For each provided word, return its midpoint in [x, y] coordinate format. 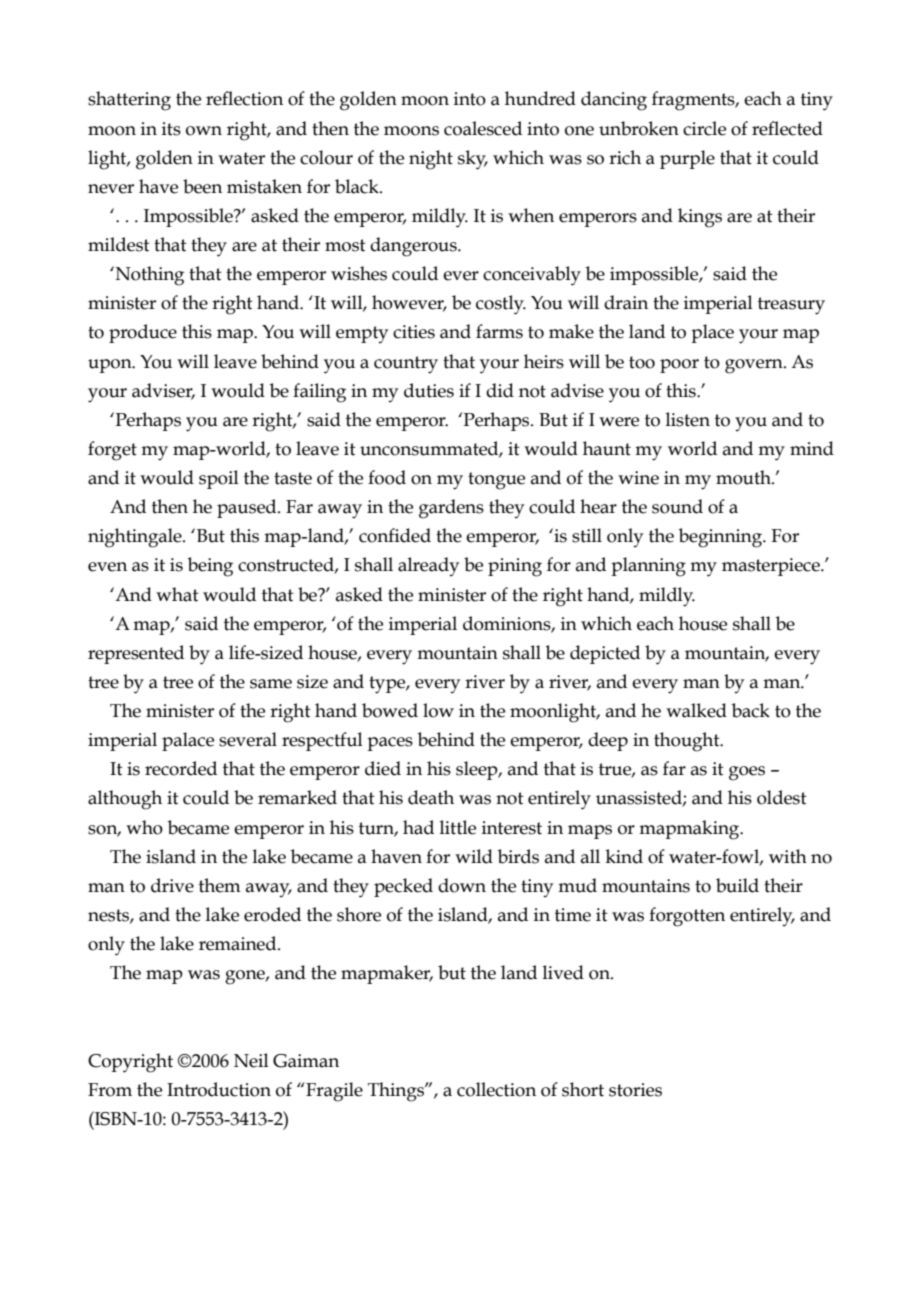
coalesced [483, 128]
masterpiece [772, 567]
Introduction [219, 1089]
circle [704, 128]
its [171, 129]
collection [496, 1089]
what [177, 594]
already [428, 566]
